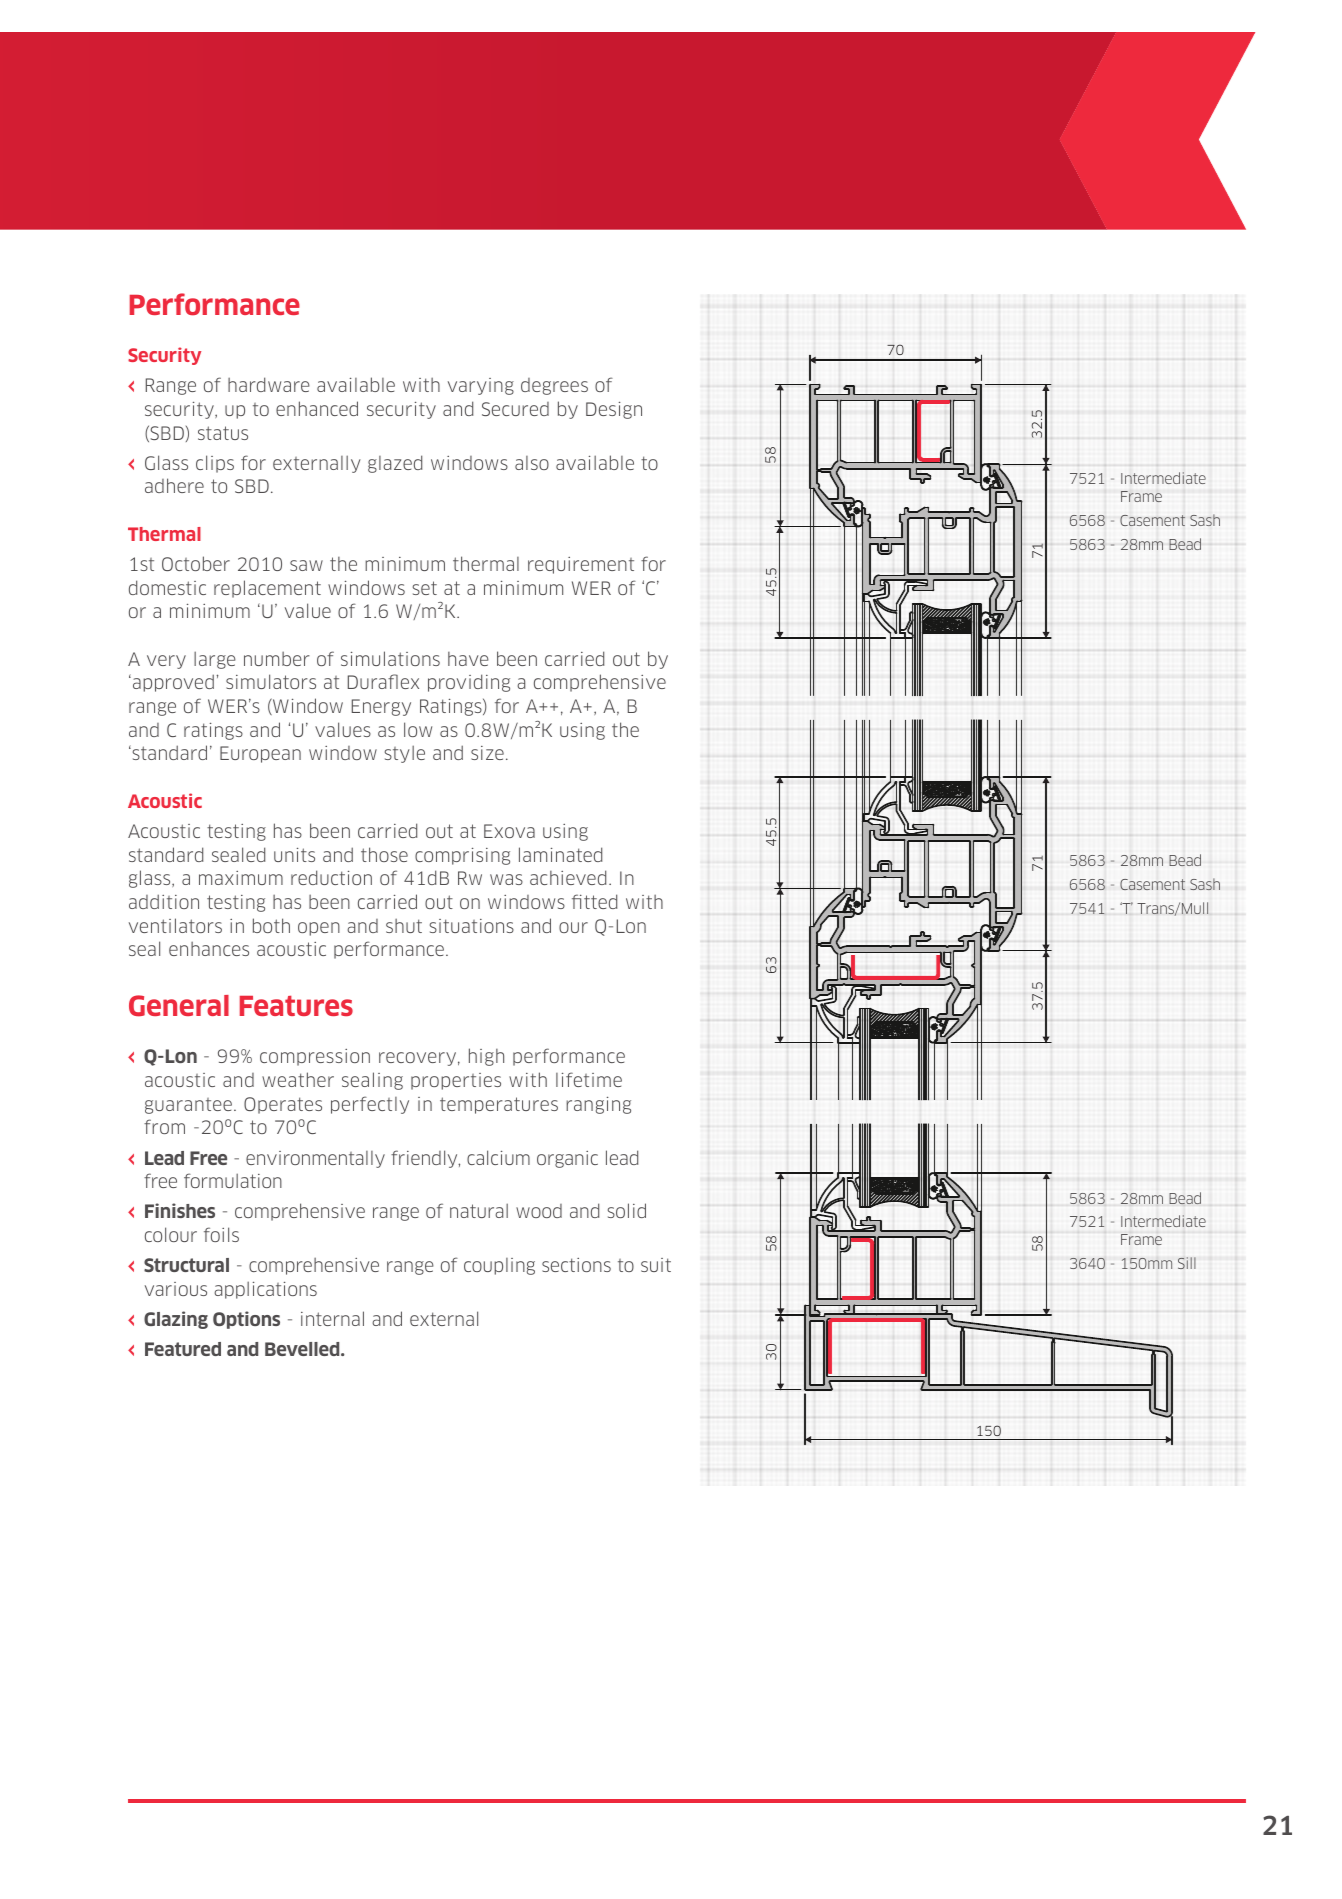 The width and height of the screenshot is (1342, 1899). I want to click on providing, so click(469, 683).
